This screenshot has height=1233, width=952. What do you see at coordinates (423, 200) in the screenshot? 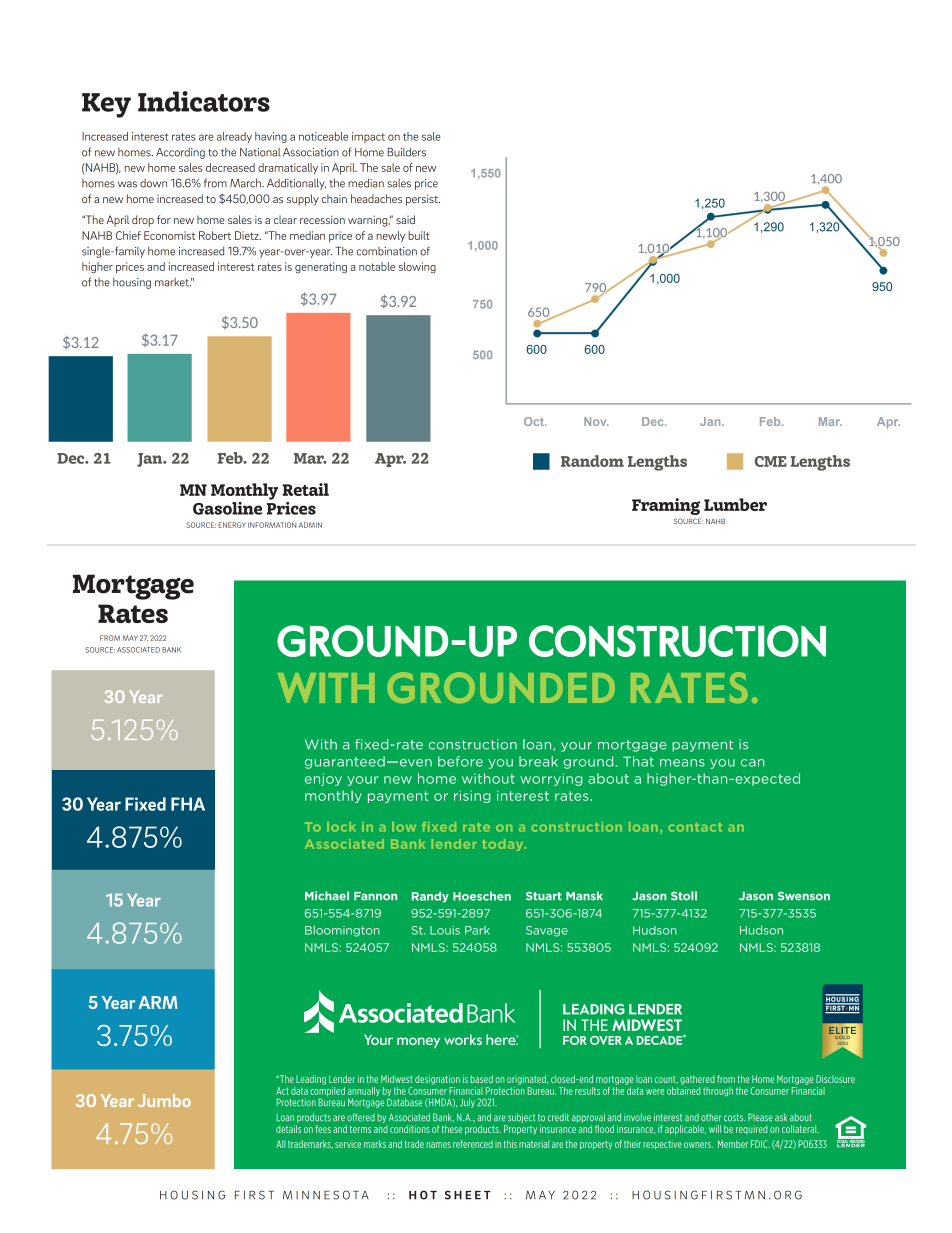
I see `persist` at bounding box center [423, 200].
